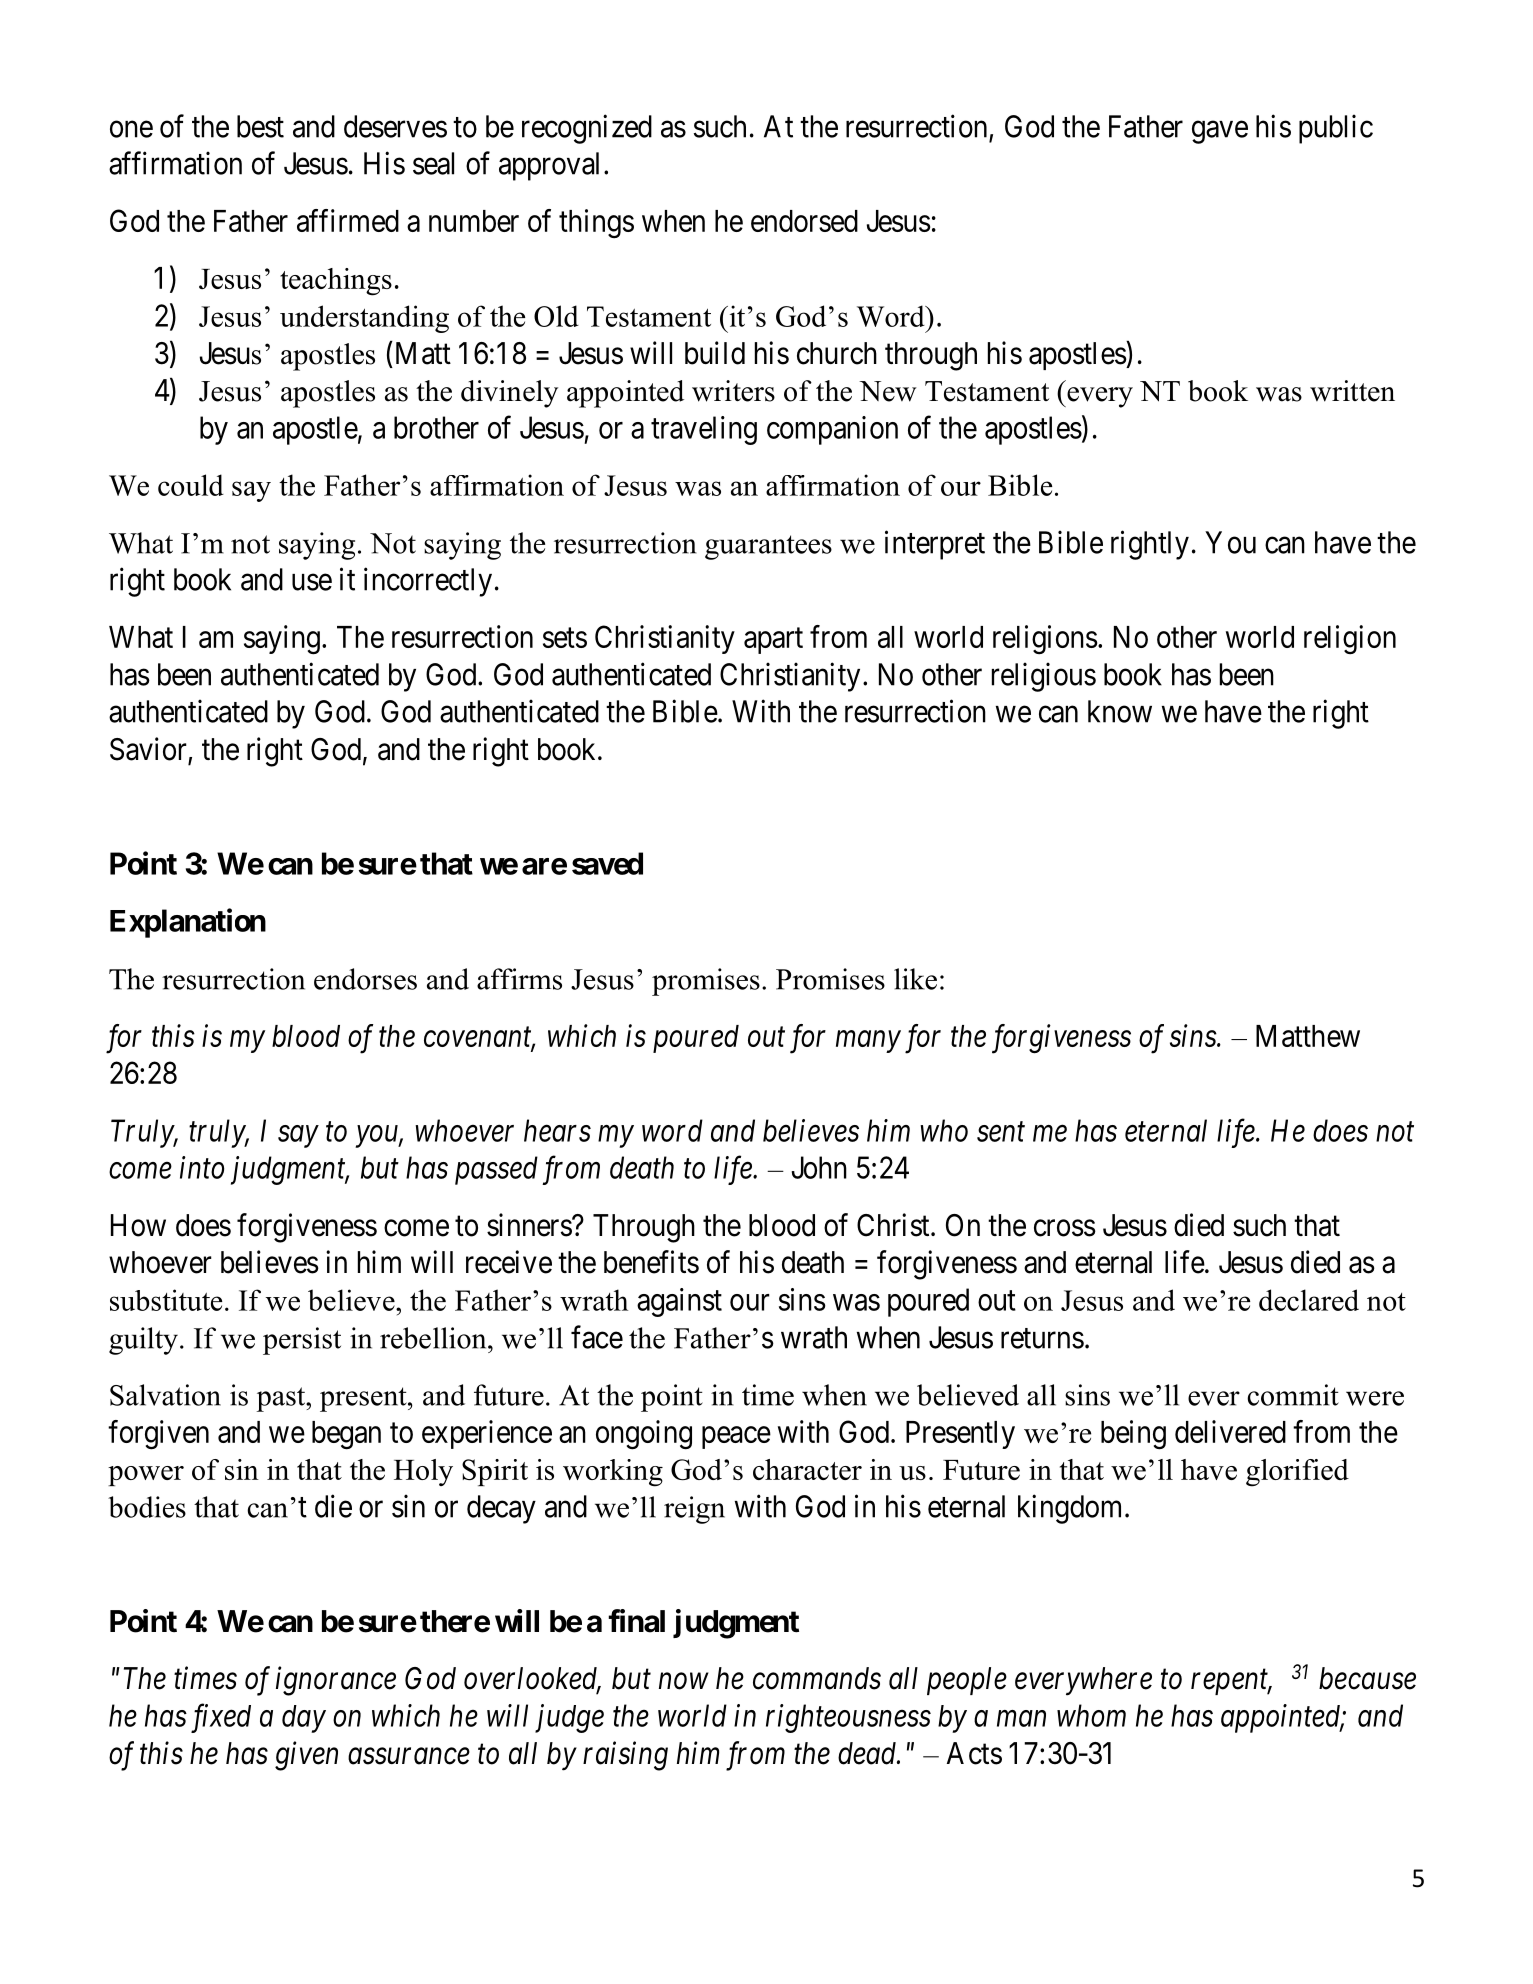  I want to click on began, so click(346, 1435).
